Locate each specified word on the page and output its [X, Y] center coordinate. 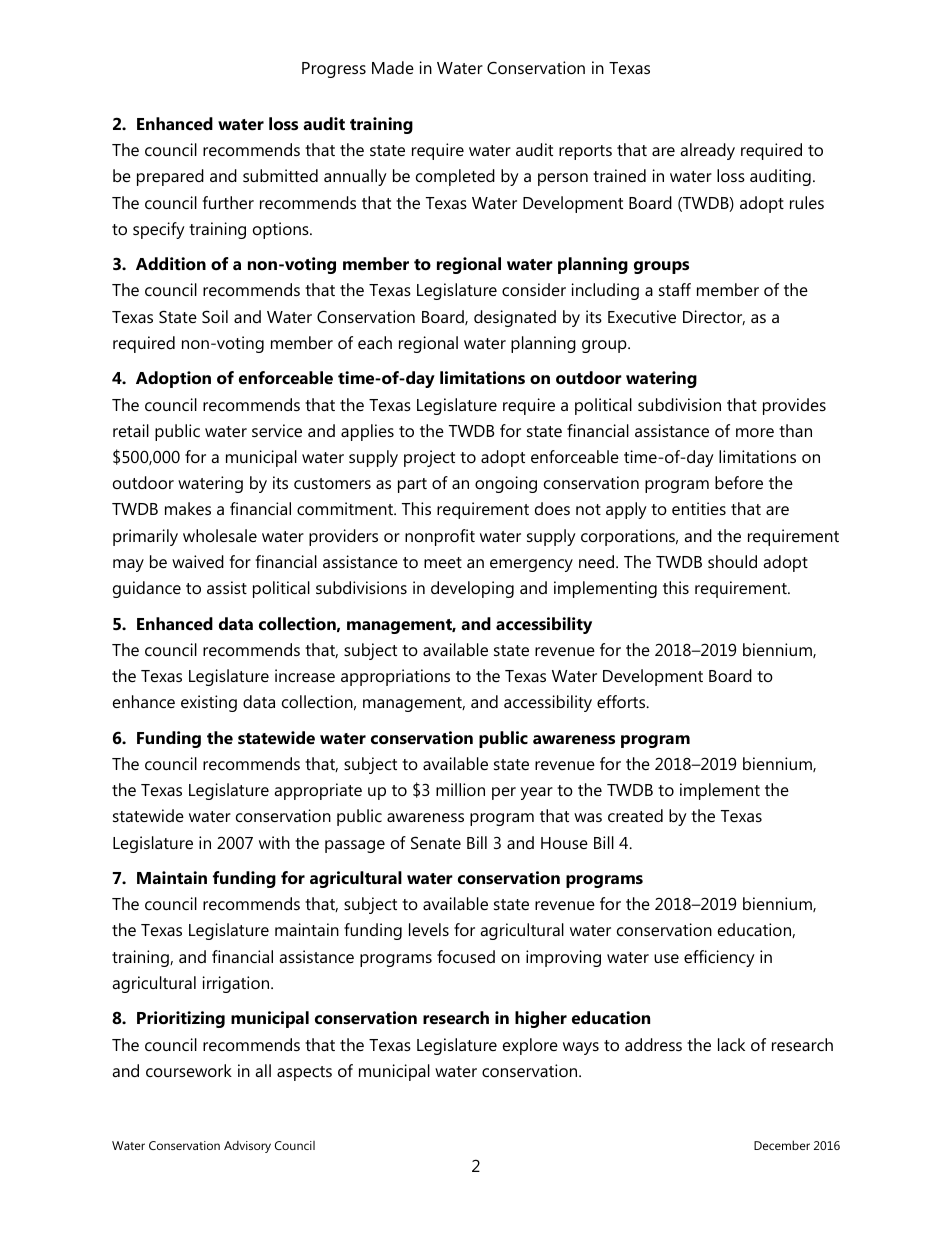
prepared [170, 177]
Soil [215, 316]
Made [393, 67]
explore [530, 1046]
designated [515, 318]
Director [714, 317]
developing [472, 589]
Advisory [247, 1147]
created [635, 815]
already [707, 151]
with [274, 842]
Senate [436, 842]
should [732, 561]
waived [198, 561]
